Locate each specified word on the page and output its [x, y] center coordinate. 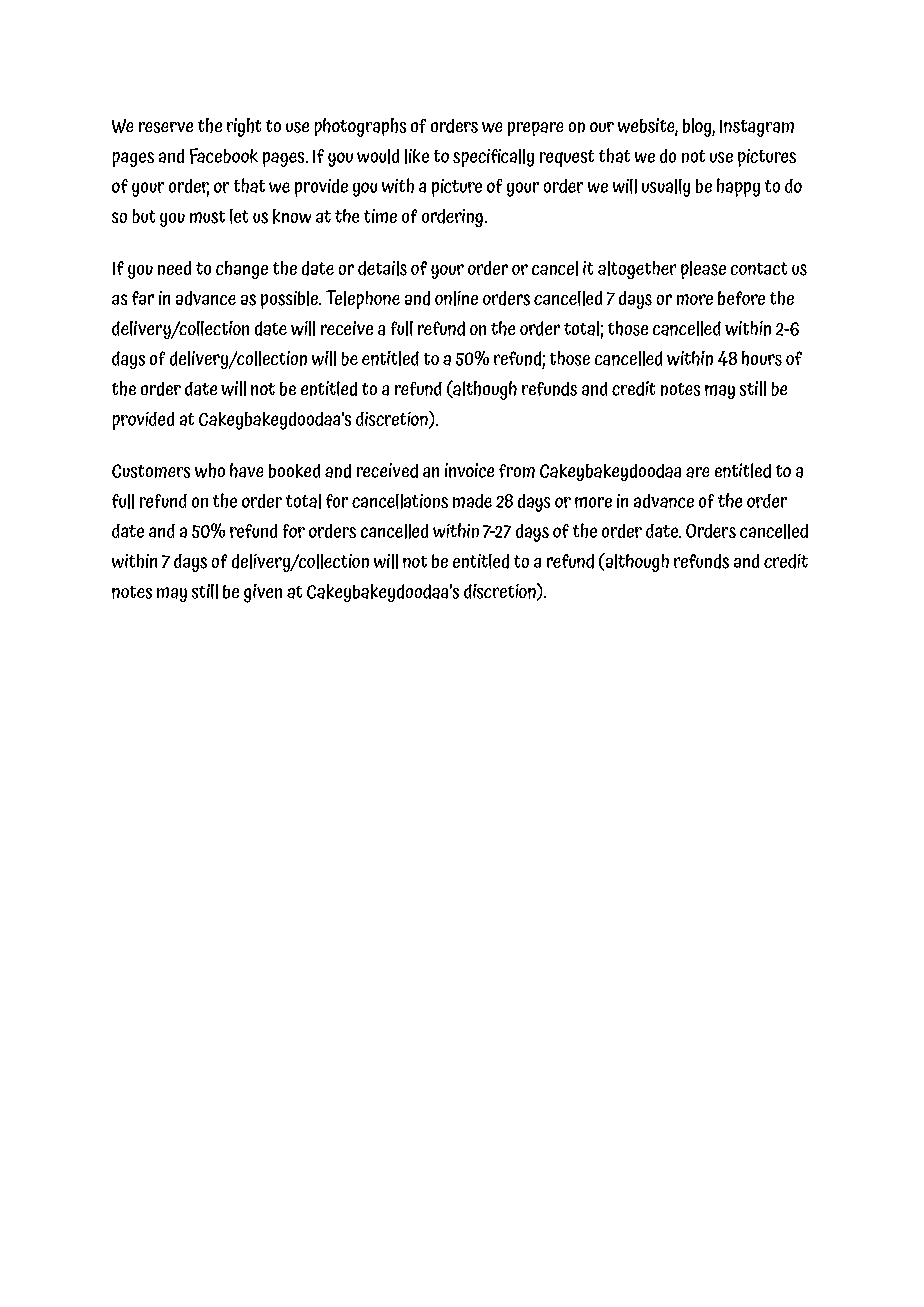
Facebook [224, 156]
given [263, 593]
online [456, 298]
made [472, 501]
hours [762, 358]
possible [290, 300]
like [417, 156]
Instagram [757, 128]
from [517, 471]
